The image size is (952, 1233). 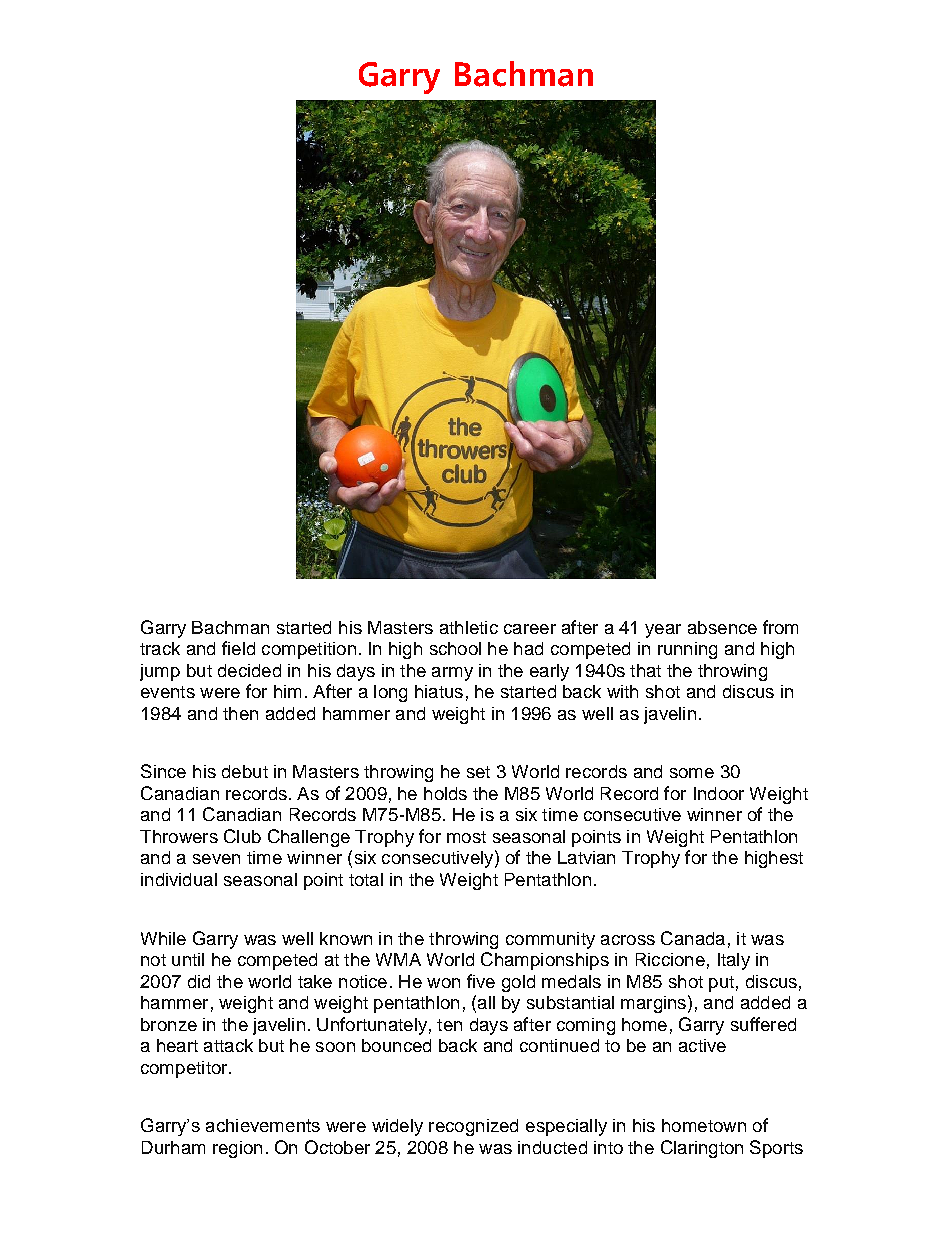 I want to click on five, so click(x=481, y=981).
